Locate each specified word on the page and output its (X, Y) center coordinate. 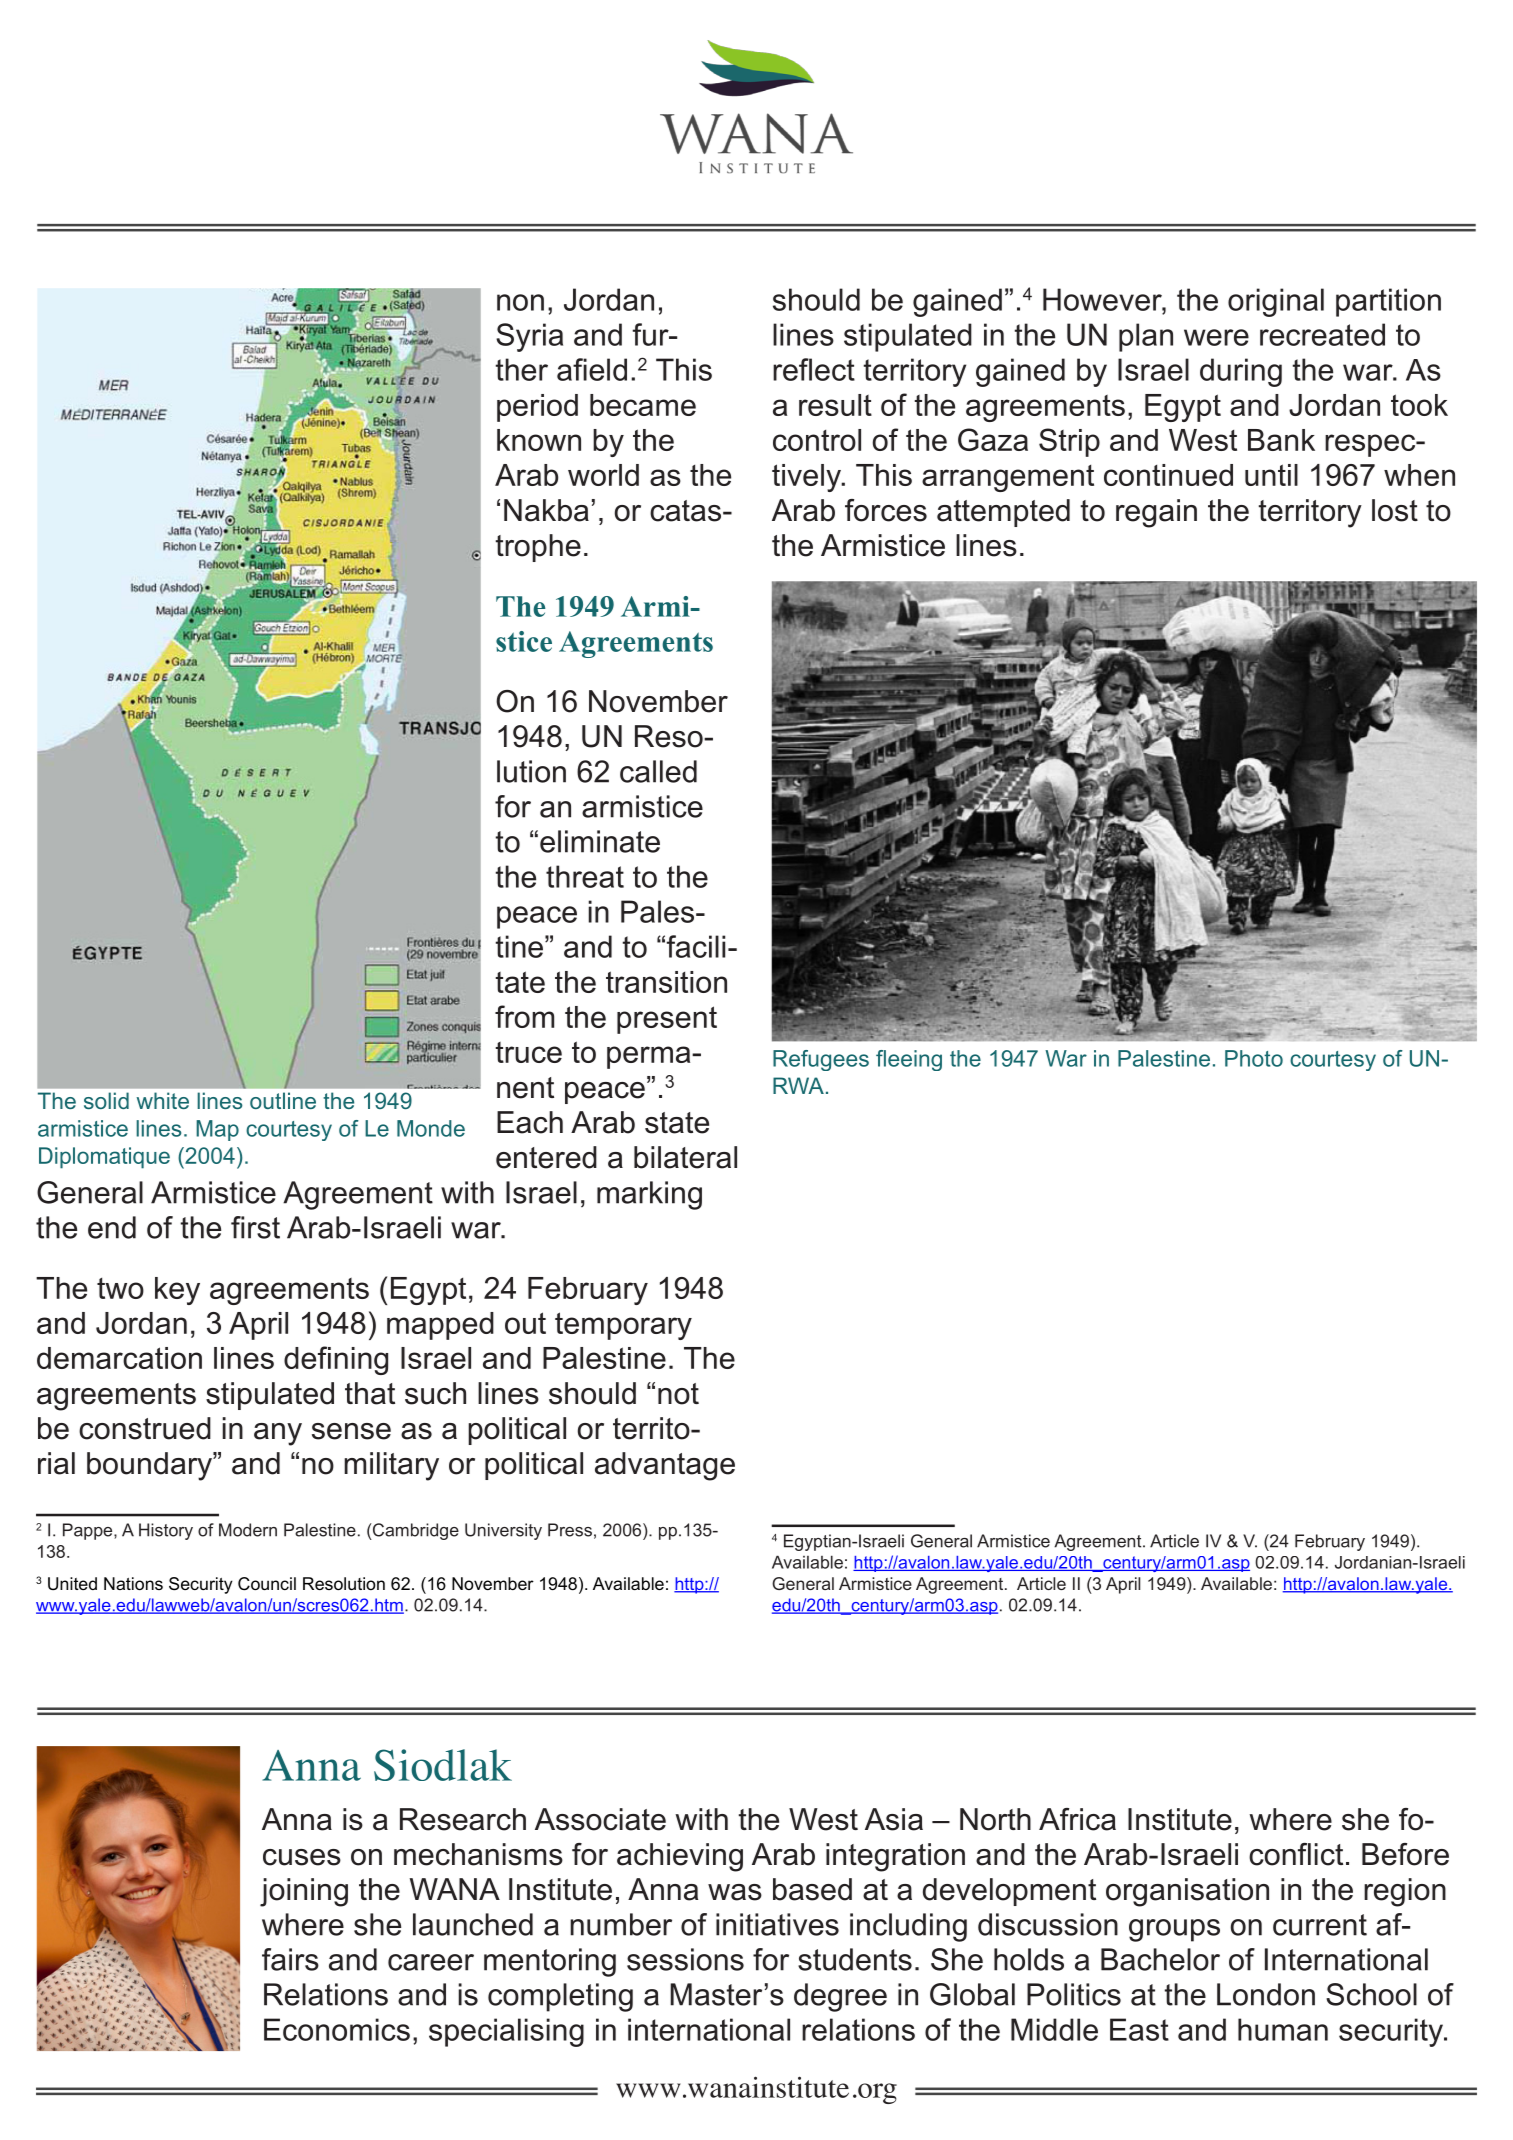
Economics (337, 2029)
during (1241, 372)
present (667, 1020)
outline (283, 1100)
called (658, 771)
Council (267, 1584)
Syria (529, 337)
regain (1156, 513)
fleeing (909, 1060)
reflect (814, 369)
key (177, 1291)
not (678, 1394)
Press (570, 1530)
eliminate (600, 841)
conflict (1296, 1854)
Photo (1254, 1058)
